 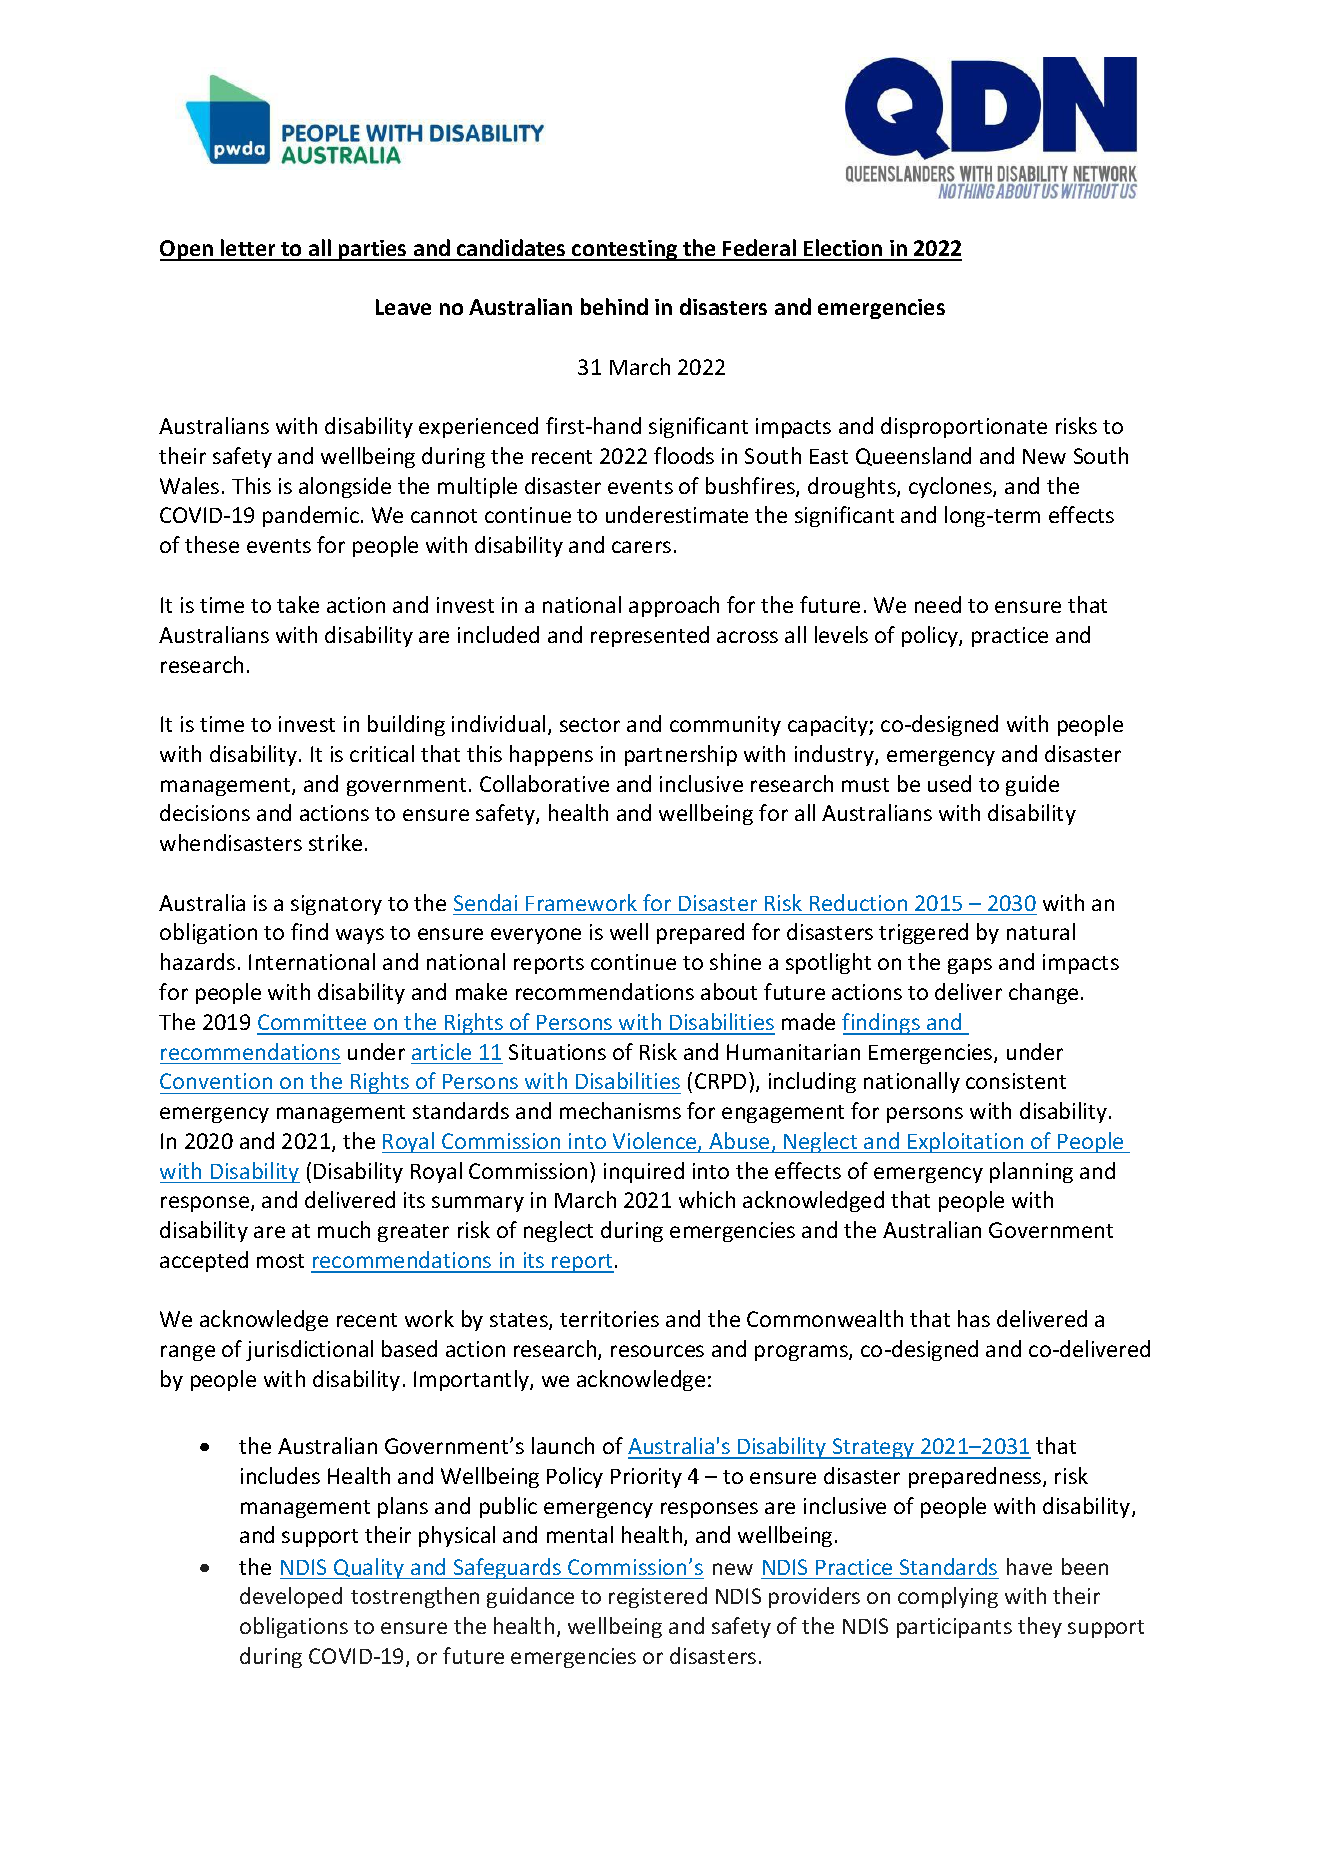 I want to click on behind, so click(x=614, y=306).
